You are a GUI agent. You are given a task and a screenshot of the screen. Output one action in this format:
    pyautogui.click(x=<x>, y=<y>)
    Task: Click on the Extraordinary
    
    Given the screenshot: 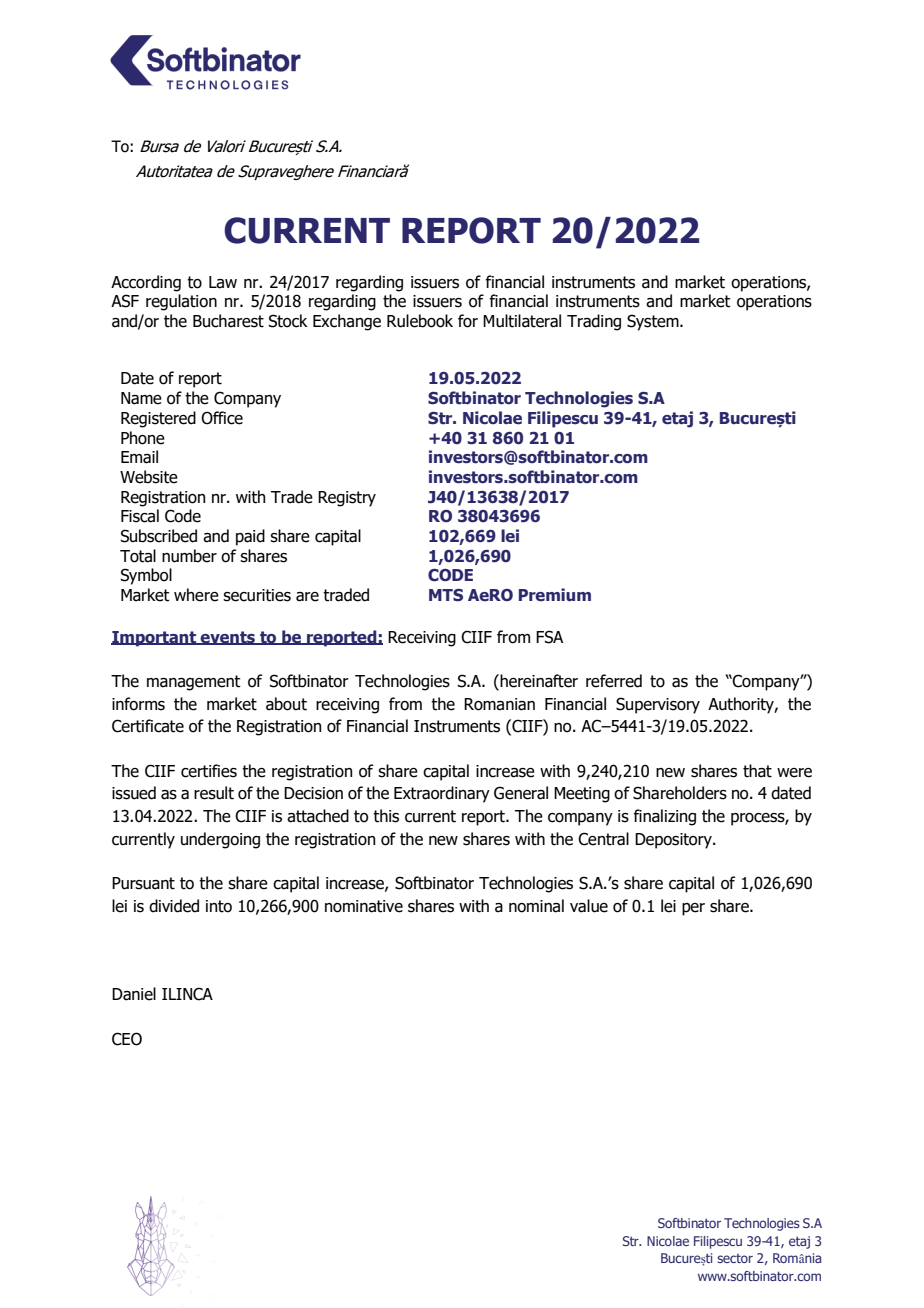 What is the action you would take?
    pyautogui.click(x=442, y=794)
